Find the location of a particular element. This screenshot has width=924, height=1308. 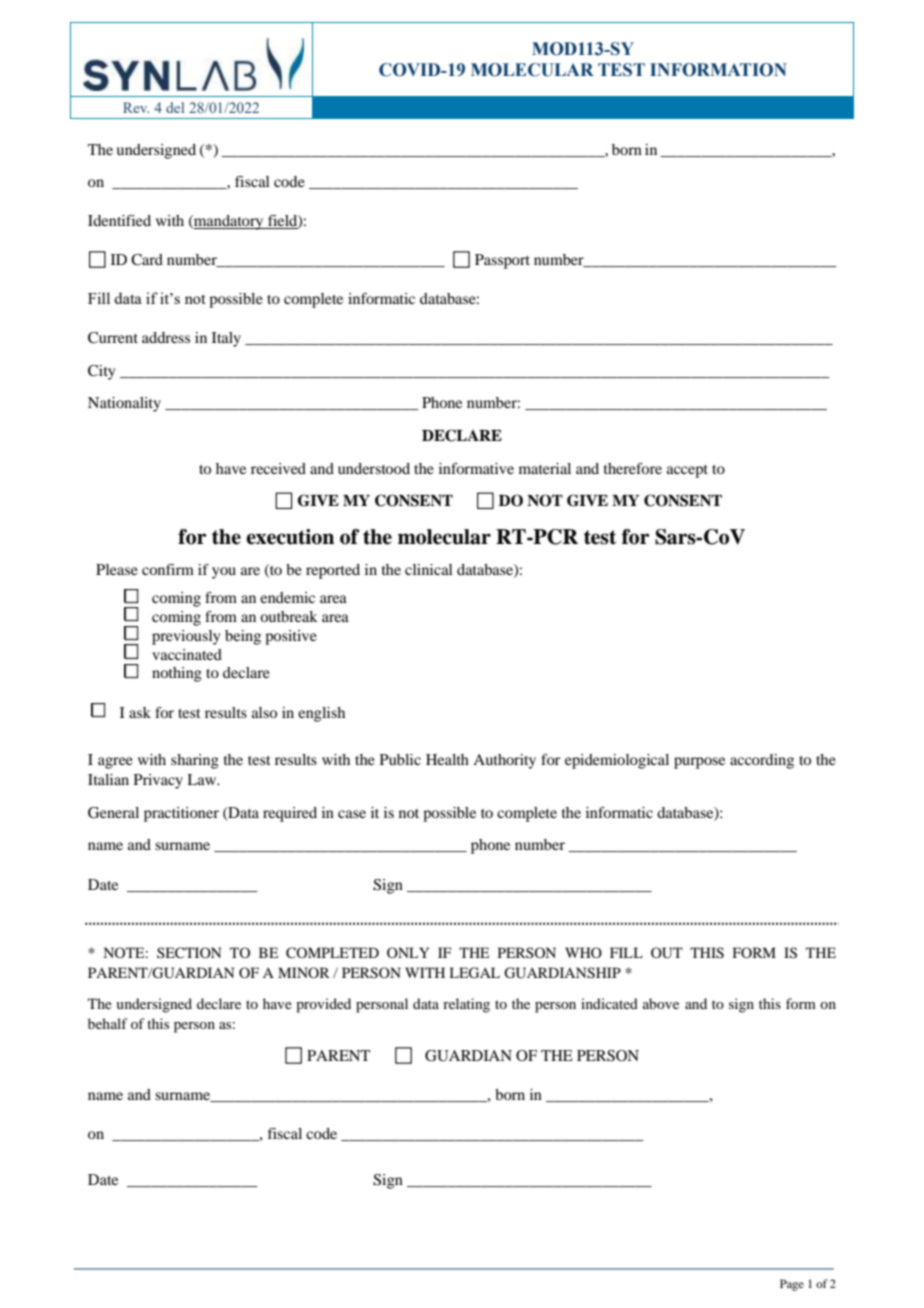

relating is located at coordinates (466, 1005).
